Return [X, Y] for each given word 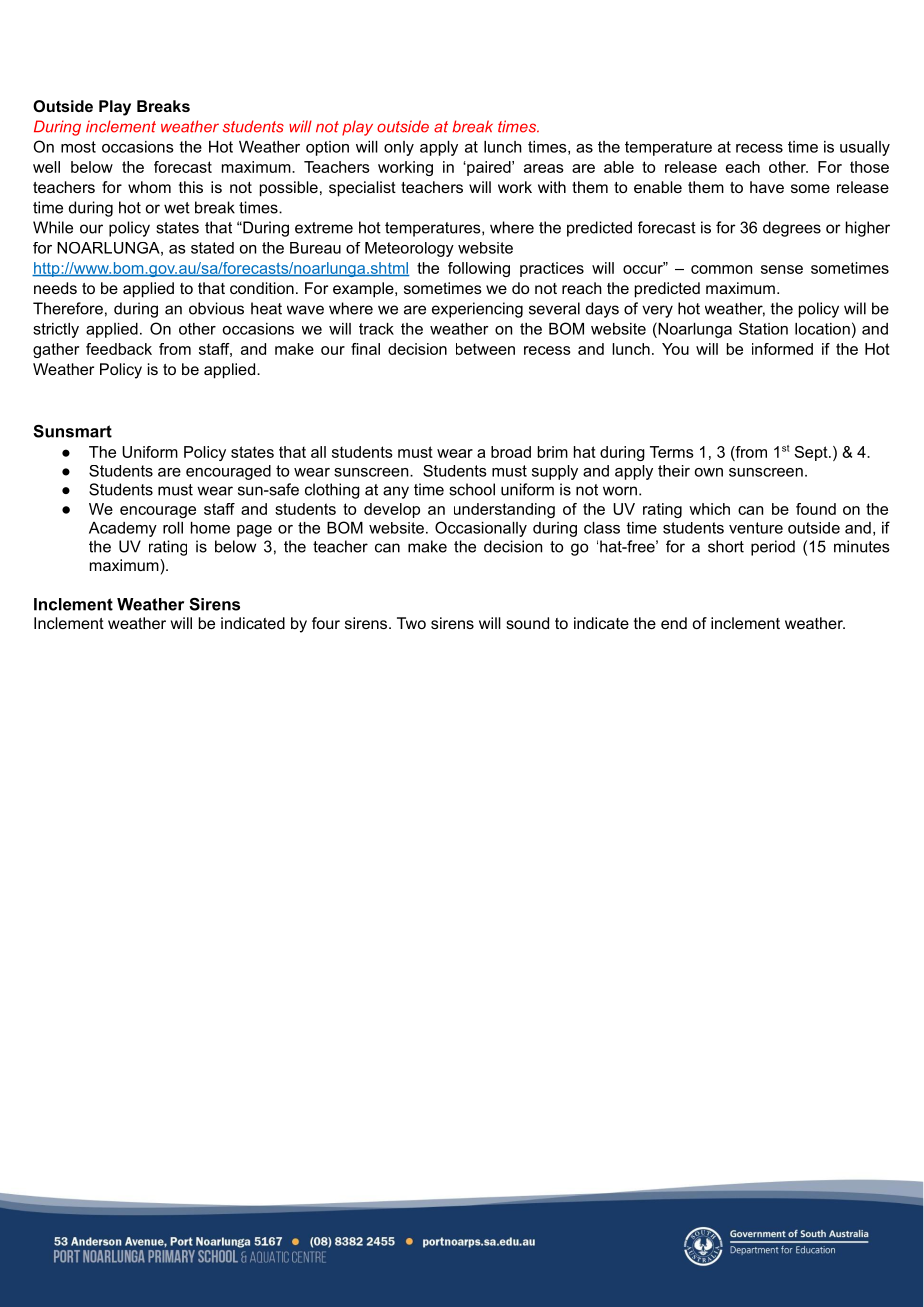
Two [411, 623]
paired [489, 168]
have [767, 187]
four [326, 623]
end [674, 623]
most [78, 147]
